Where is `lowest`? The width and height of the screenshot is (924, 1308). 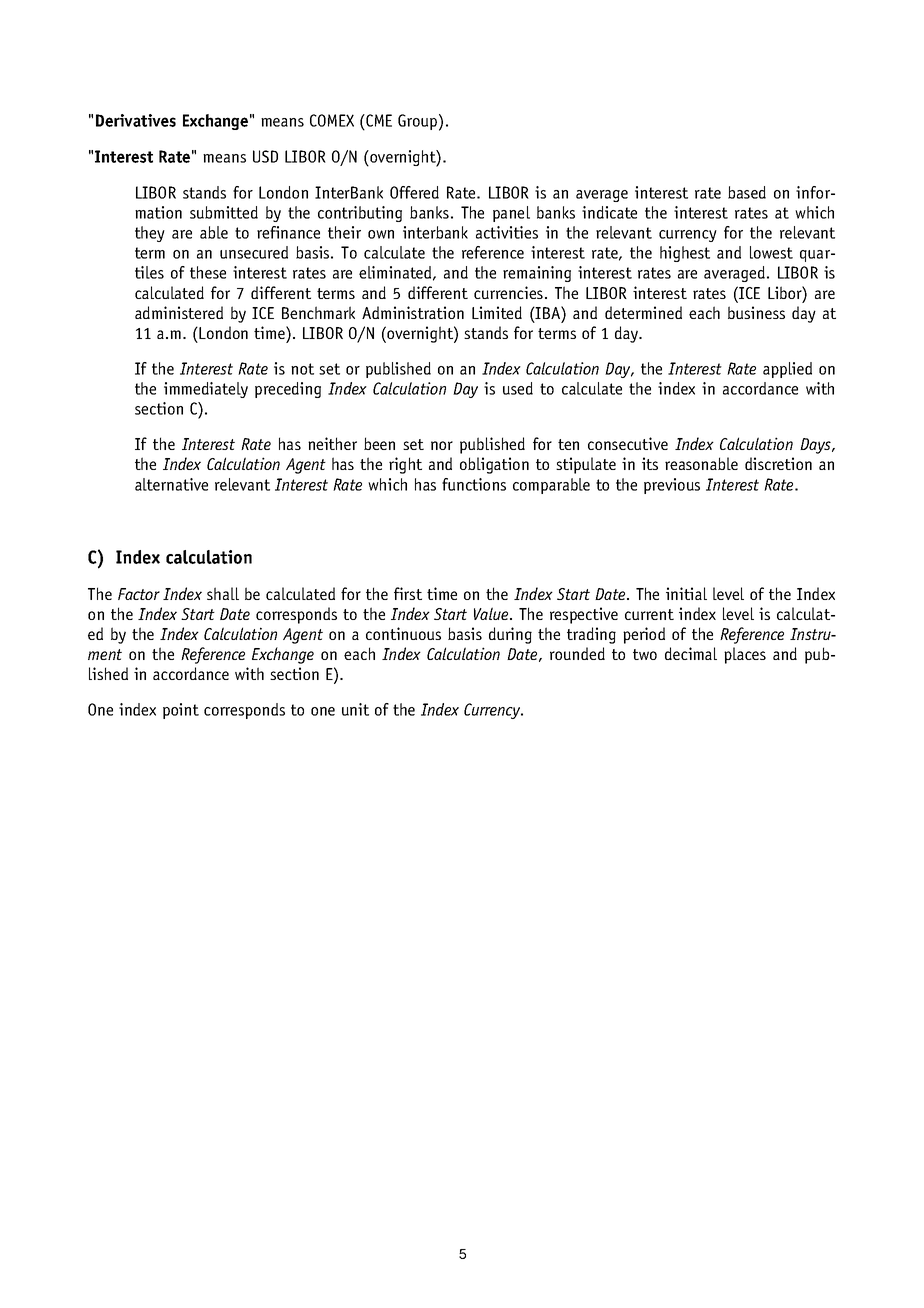
lowest is located at coordinates (771, 252).
